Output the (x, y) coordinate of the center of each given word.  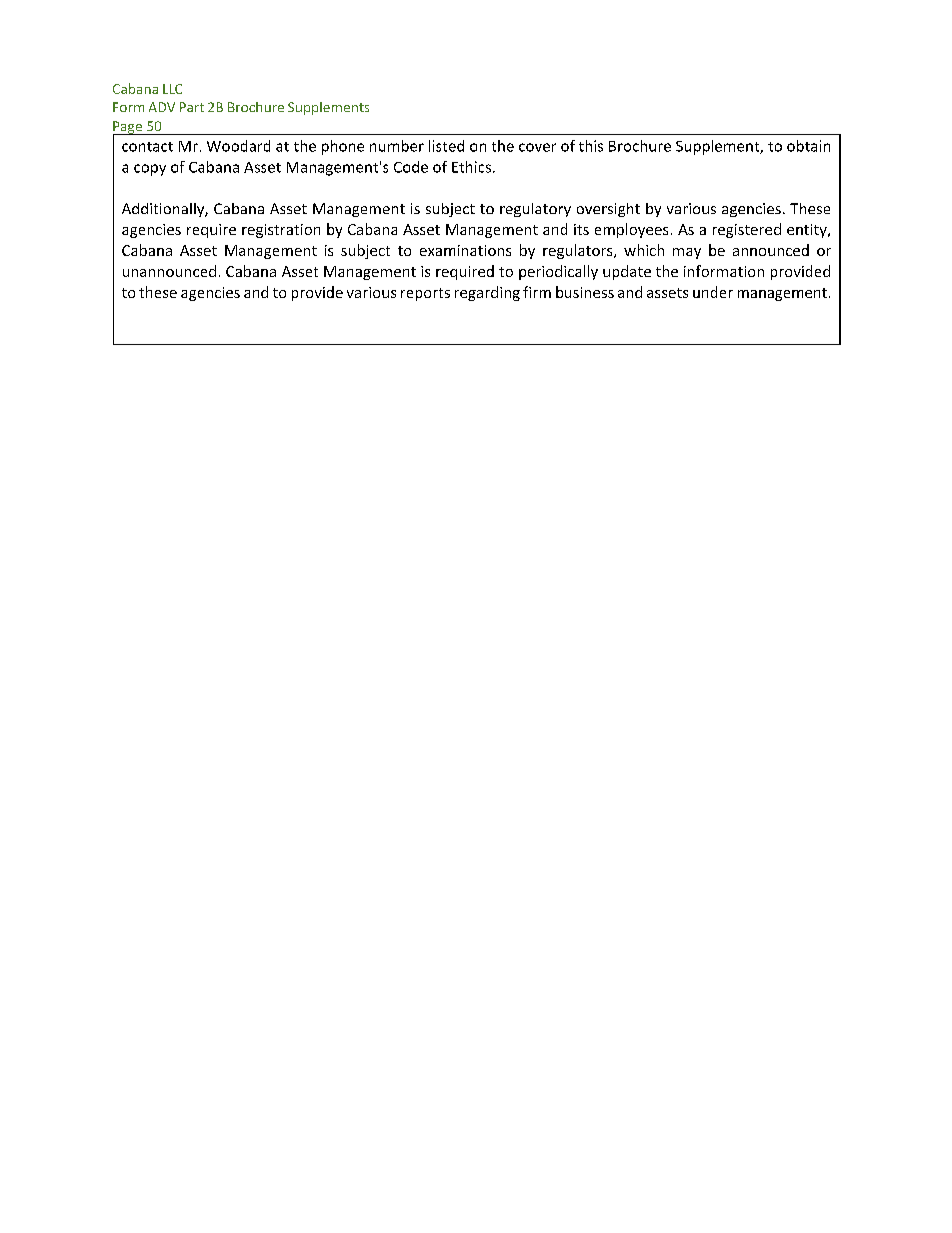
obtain (808, 146)
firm (537, 292)
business (585, 292)
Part (192, 107)
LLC (172, 89)
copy (150, 170)
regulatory (535, 210)
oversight (608, 210)
